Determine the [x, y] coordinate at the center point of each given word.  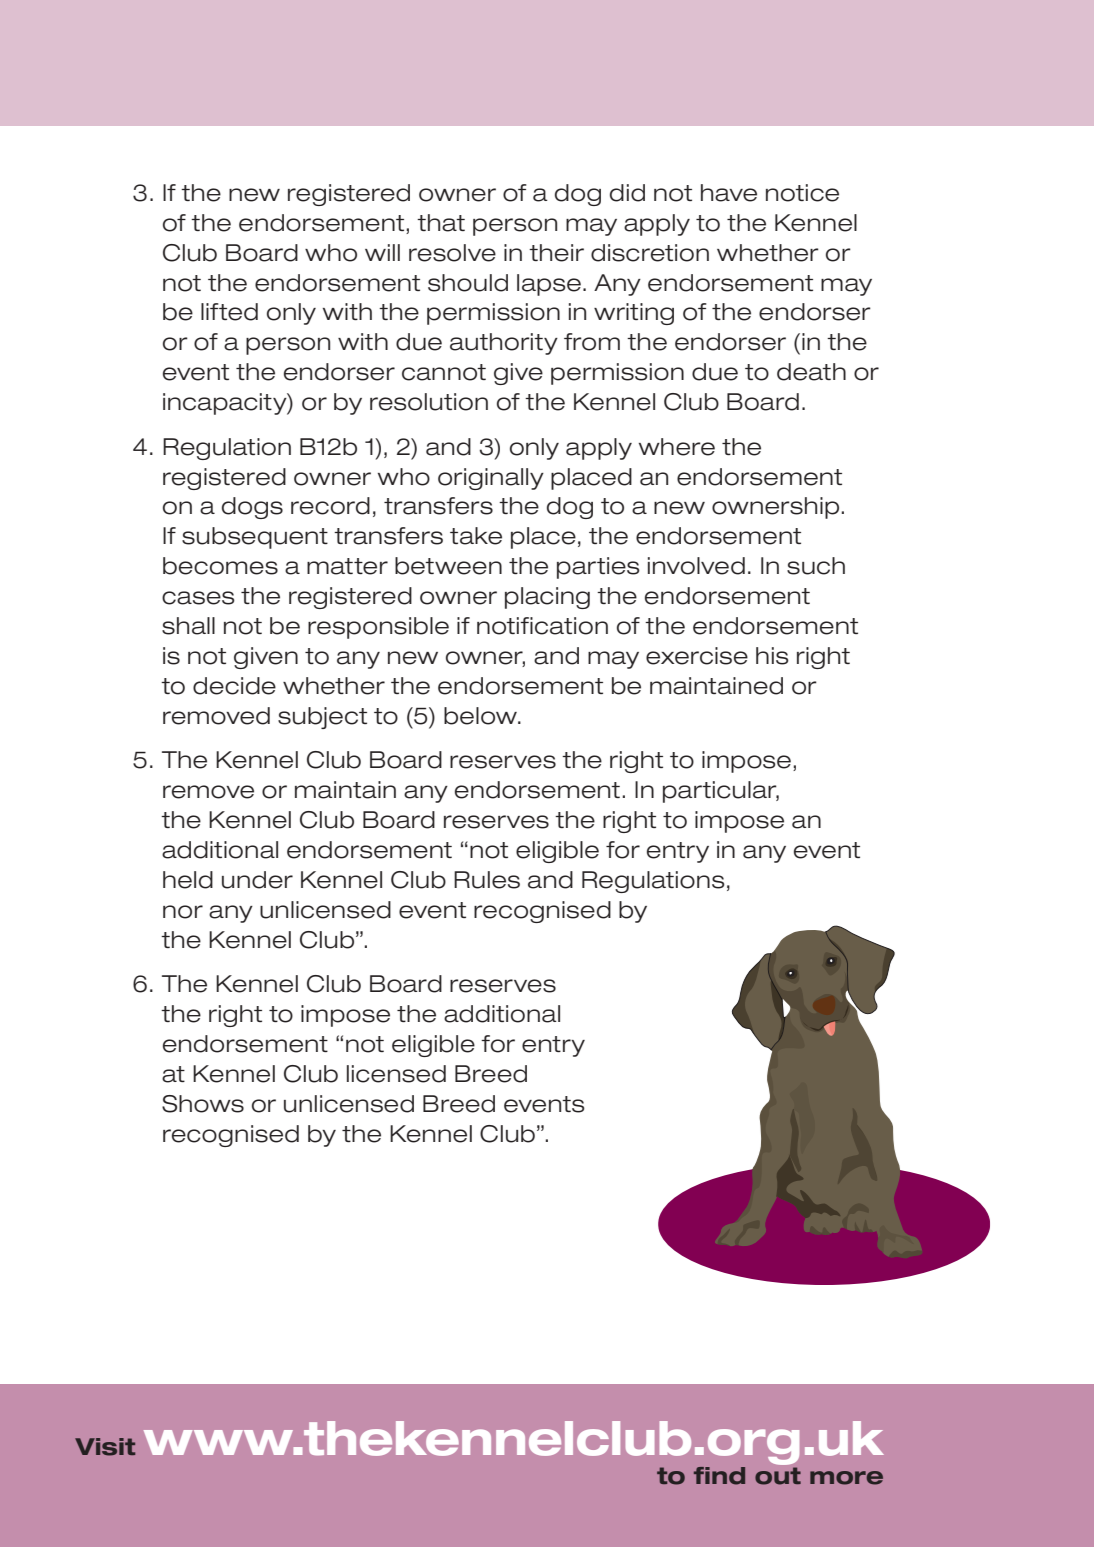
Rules [487, 880]
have [729, 193]
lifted [229, 312]
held [188, 880]
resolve [452, 253]
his [772, 656]
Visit [105, 1447]
